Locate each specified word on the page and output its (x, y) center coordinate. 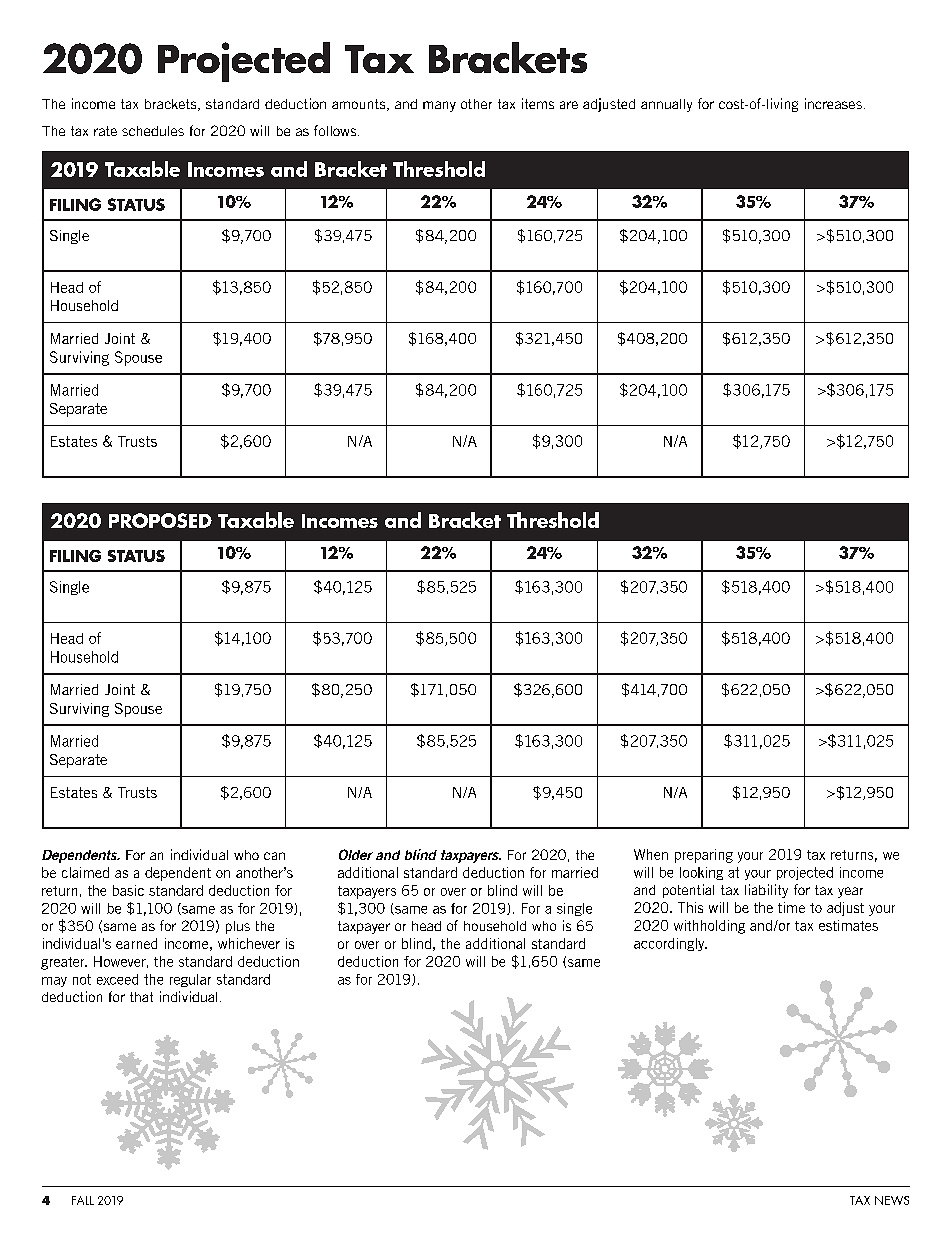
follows (336, 130)
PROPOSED (160, 520)
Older (356, 854)
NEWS (892, 1200)
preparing (704, 856)
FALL (83, 1200)
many (439, 106)
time (791, 907)
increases (833, 103)
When (651, 854)
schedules (153, 131)
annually (666, 105)
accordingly (670, 944)
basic (128, 890)
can (274, 856)
